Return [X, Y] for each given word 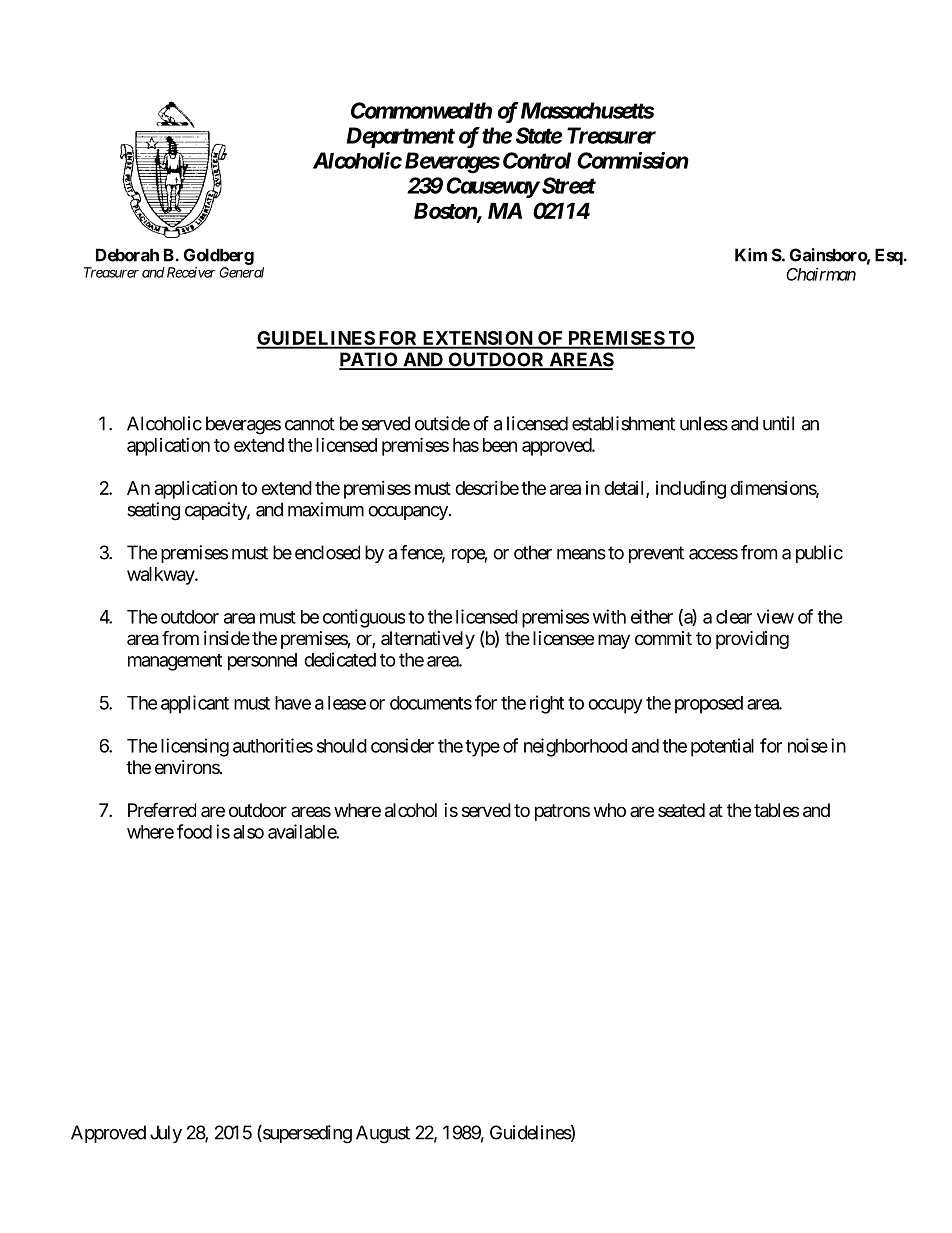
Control [537, 160]
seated [681, 810]
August [383, 1134]
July [166, 1134]
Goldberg [219, 256]
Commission [633, 160]
